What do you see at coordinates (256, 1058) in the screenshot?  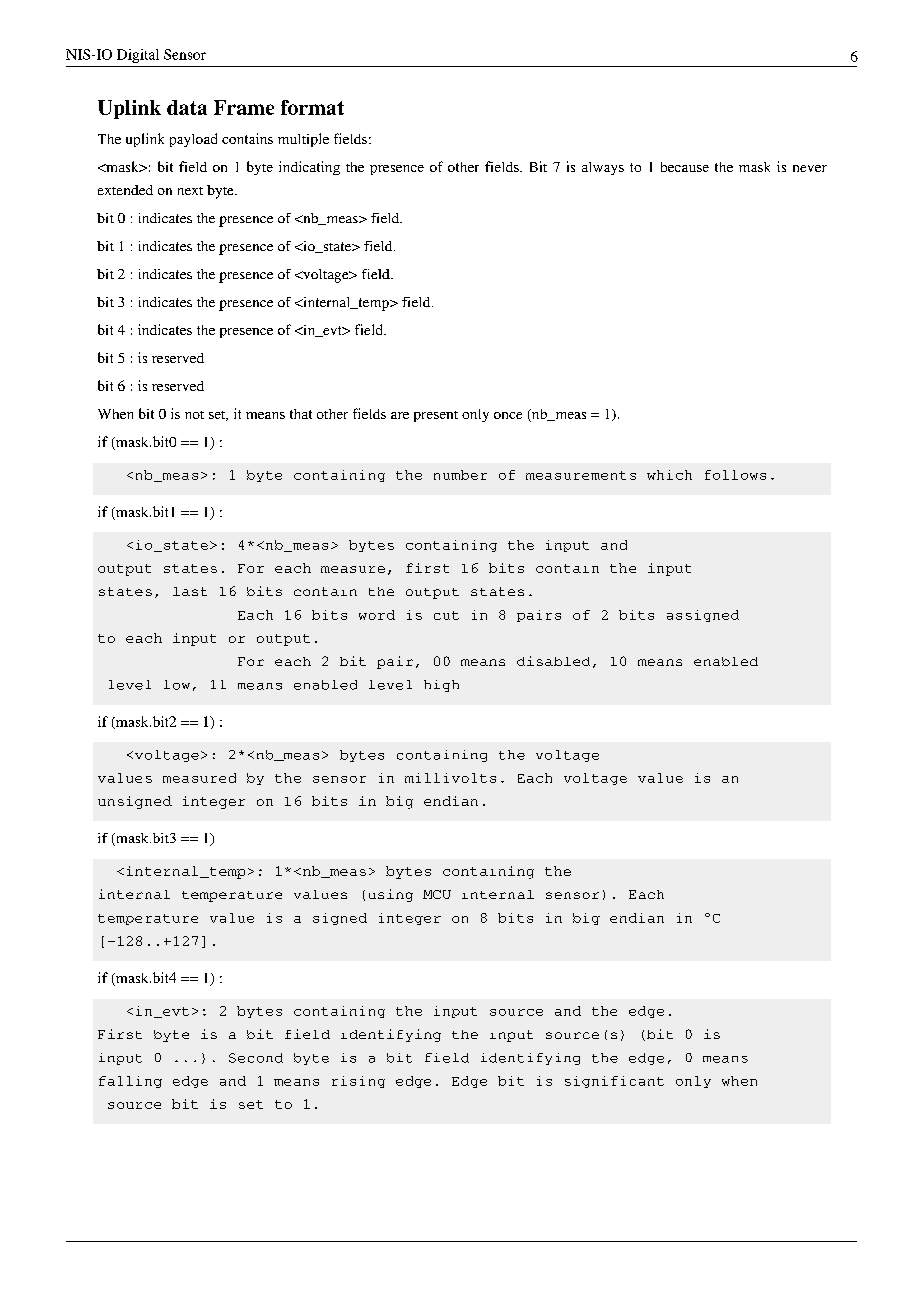 I see `Second` at bounding box center [256, 1058].
